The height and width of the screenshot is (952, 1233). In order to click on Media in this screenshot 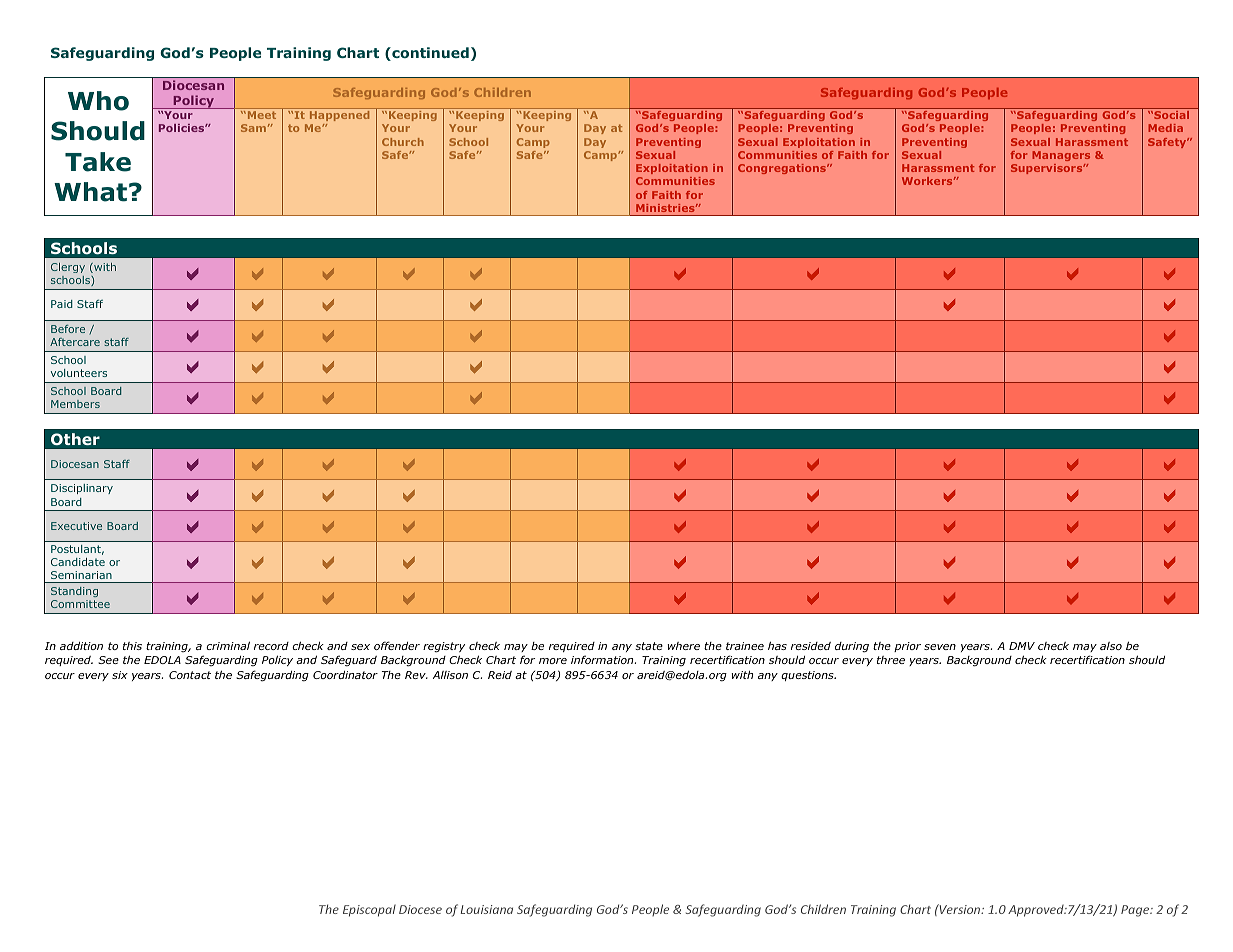, I will do `click(1165, 128)`.
